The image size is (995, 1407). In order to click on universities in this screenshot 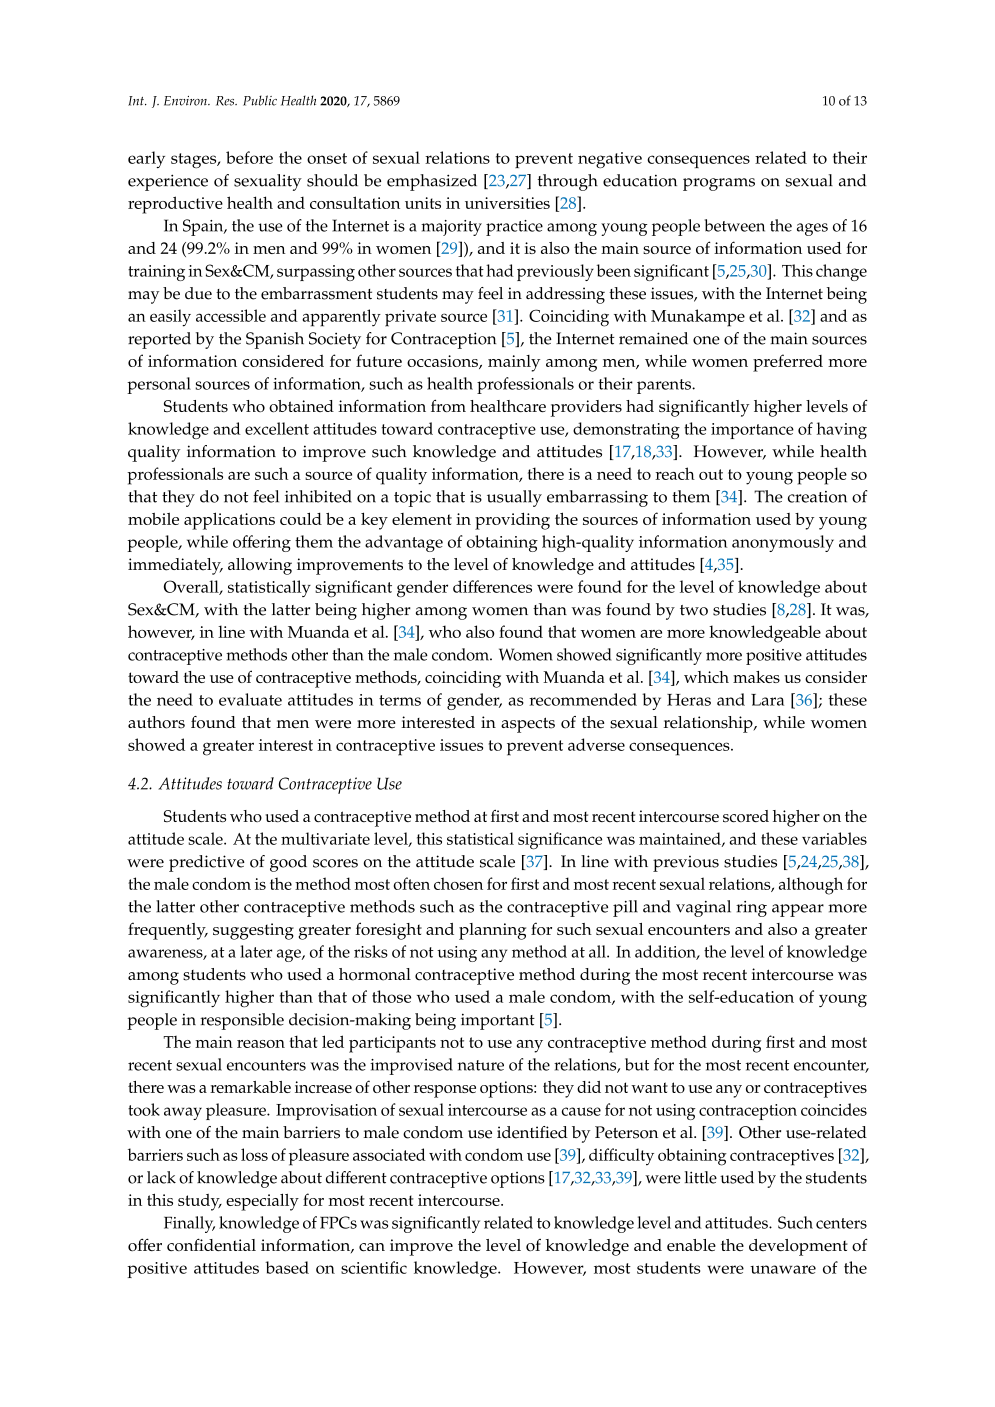, I will do `click(507, 203)`.
